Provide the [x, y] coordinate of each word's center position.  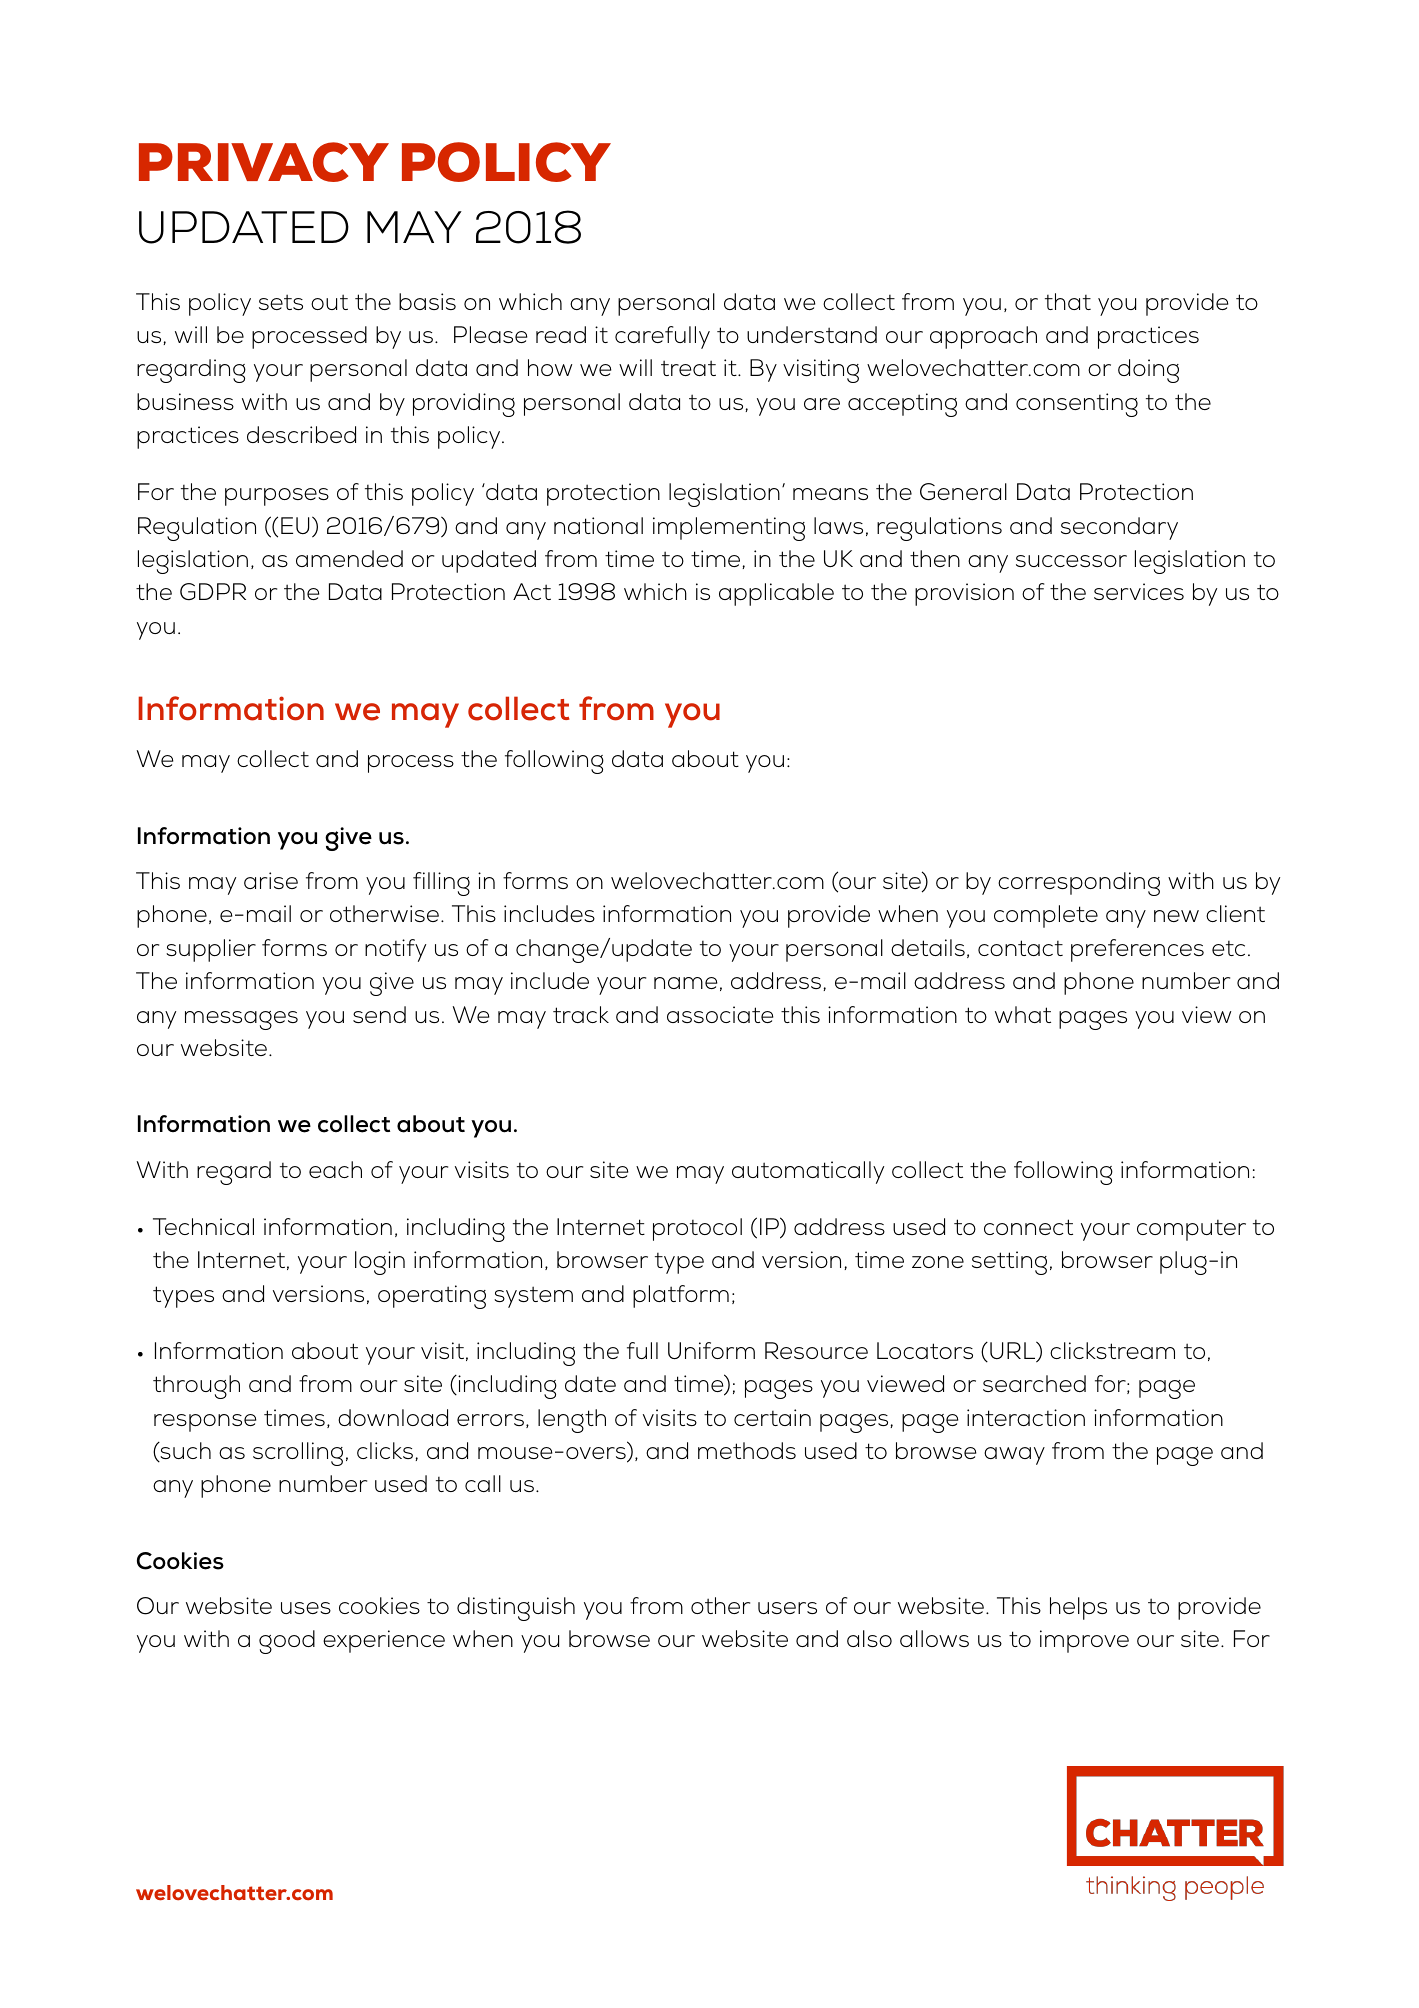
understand [812, 334]
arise [271, 880]
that [1068, 301]
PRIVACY [264, 162]
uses [306, 1608]
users [787, 1608]
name [685, 983]
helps [1078, 1608]
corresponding [1079, 884]
